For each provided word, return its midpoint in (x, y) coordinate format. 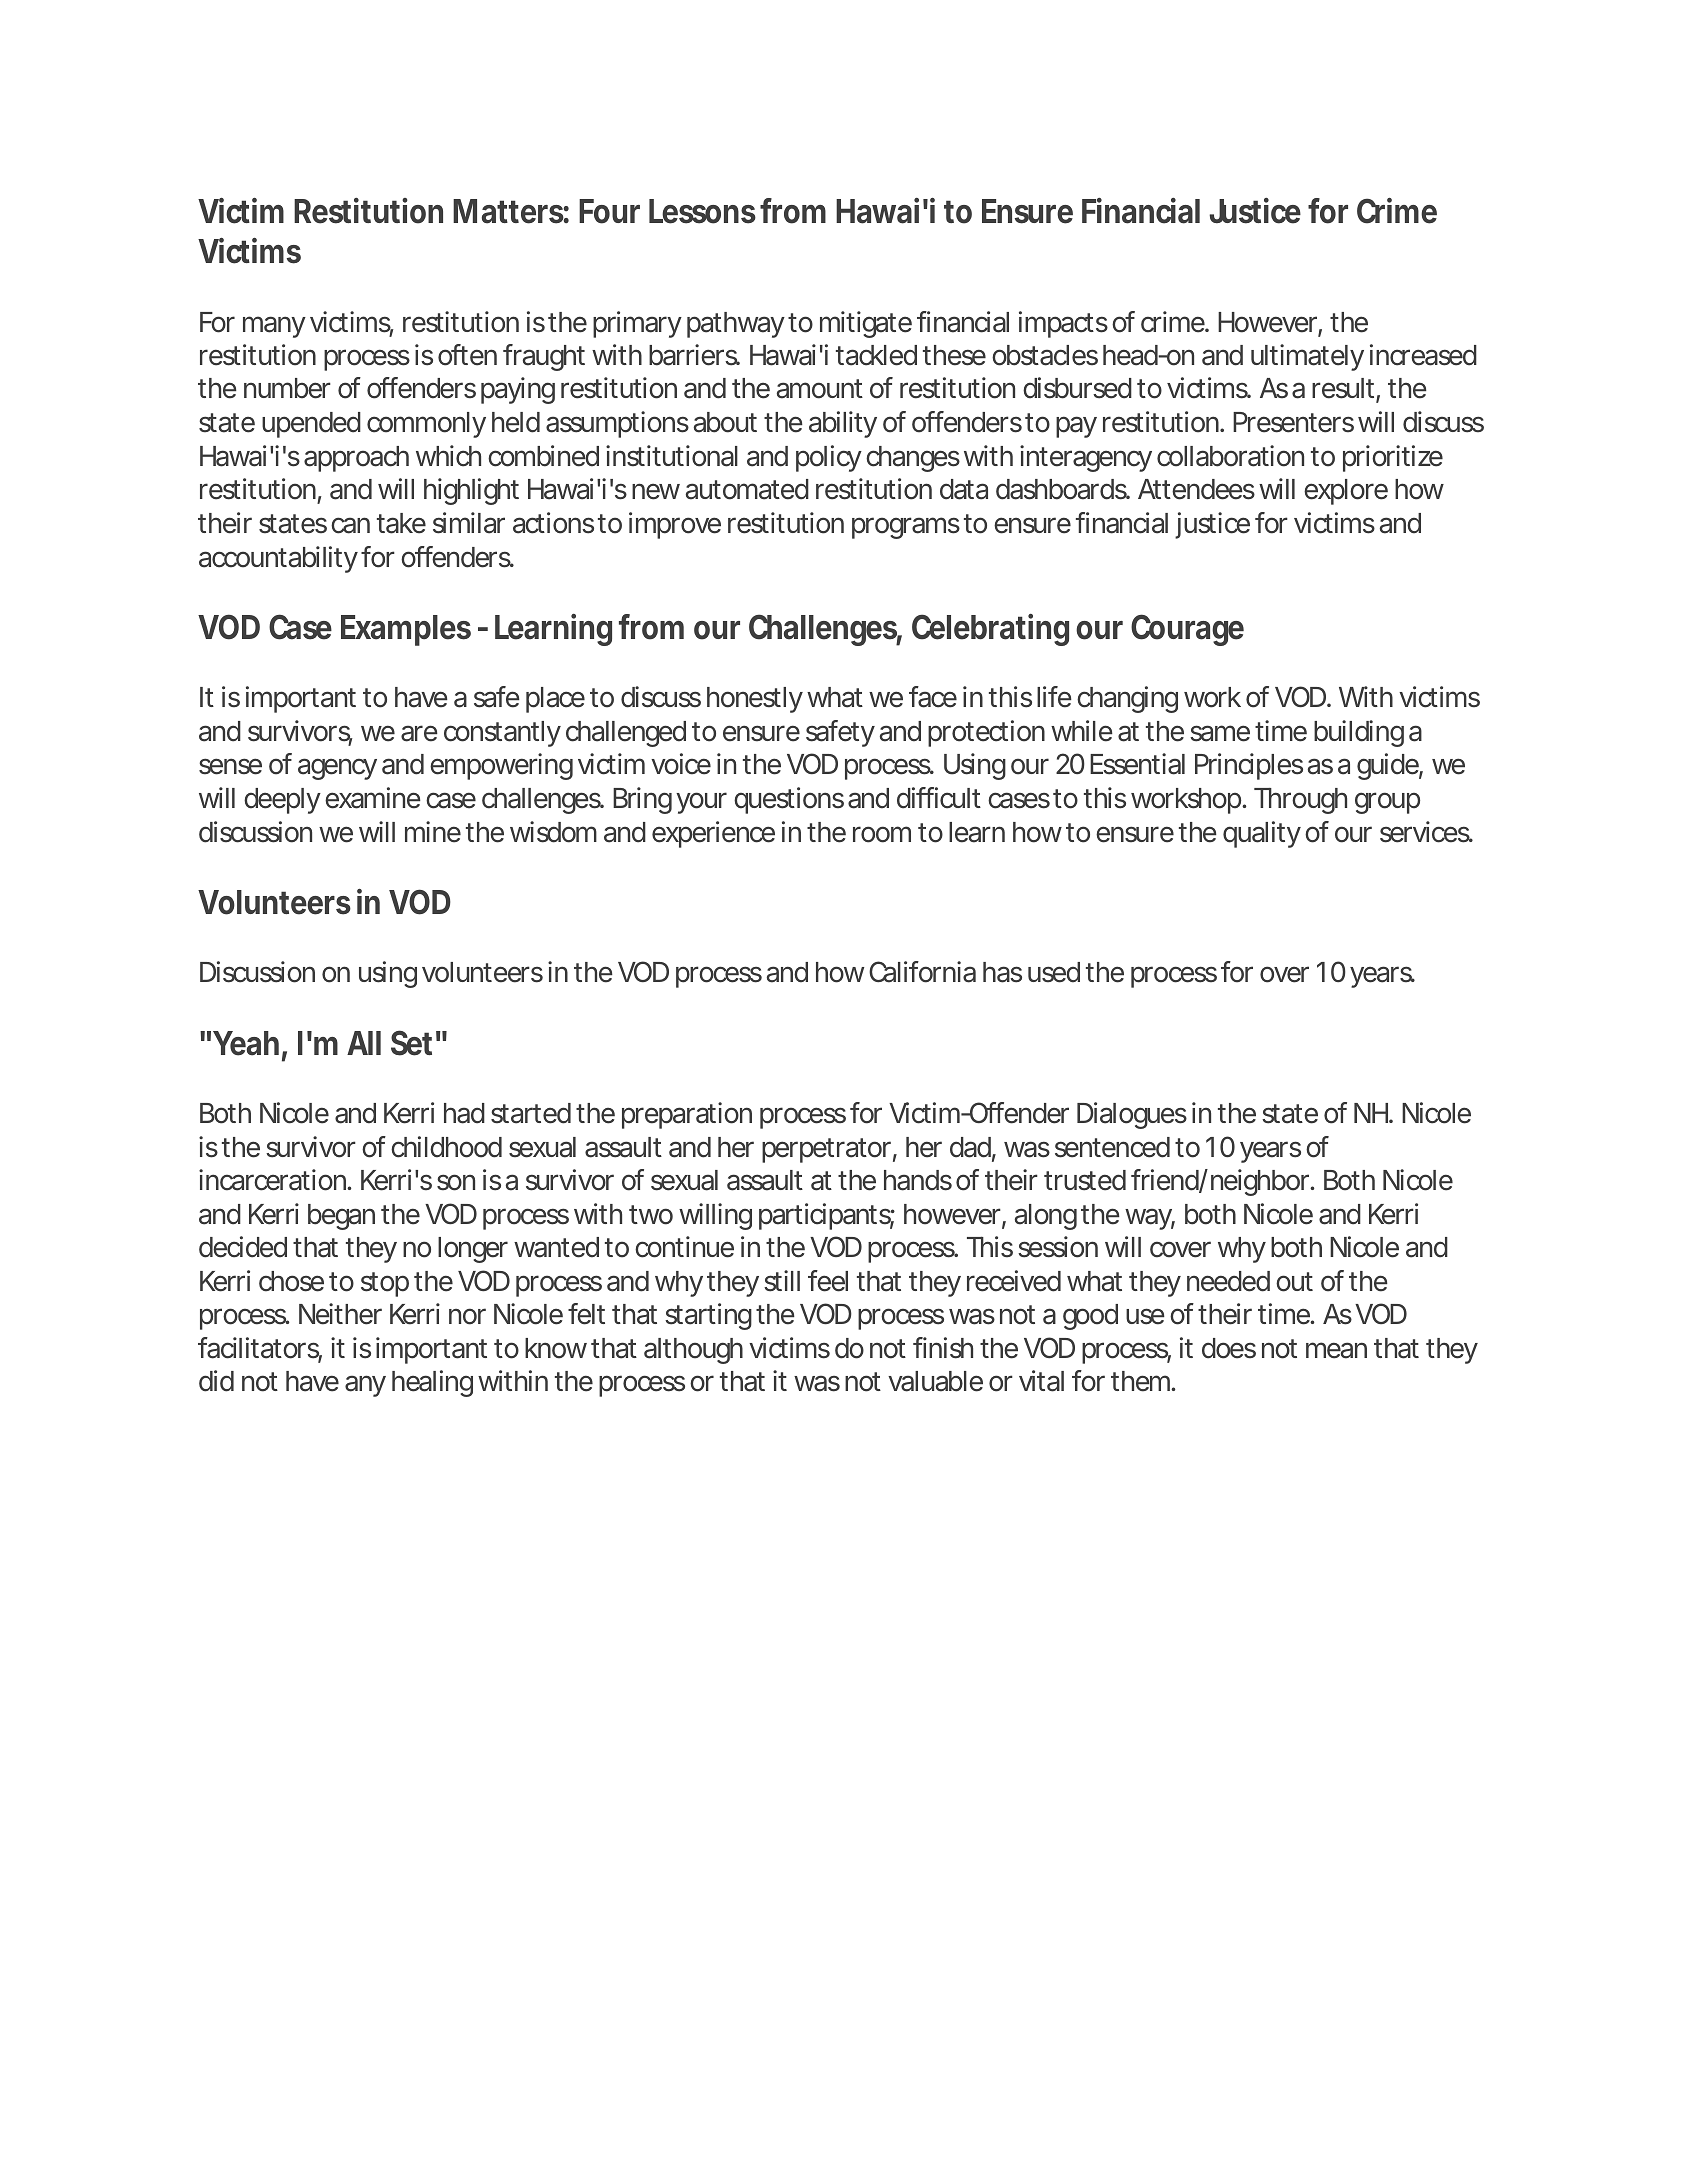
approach (356, 459)
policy (829, 458)
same (1220, 733)
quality (1262, 834)
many (274, 327)
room (882, 834)
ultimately (1307, 357)
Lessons (702, 211)
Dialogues (1132, 1115)
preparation (687, 1115)
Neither (340, 1314)
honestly (755, 700)
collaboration (1230, 456)
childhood (446, 1147)
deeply (282, 801)
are (419, 733)
